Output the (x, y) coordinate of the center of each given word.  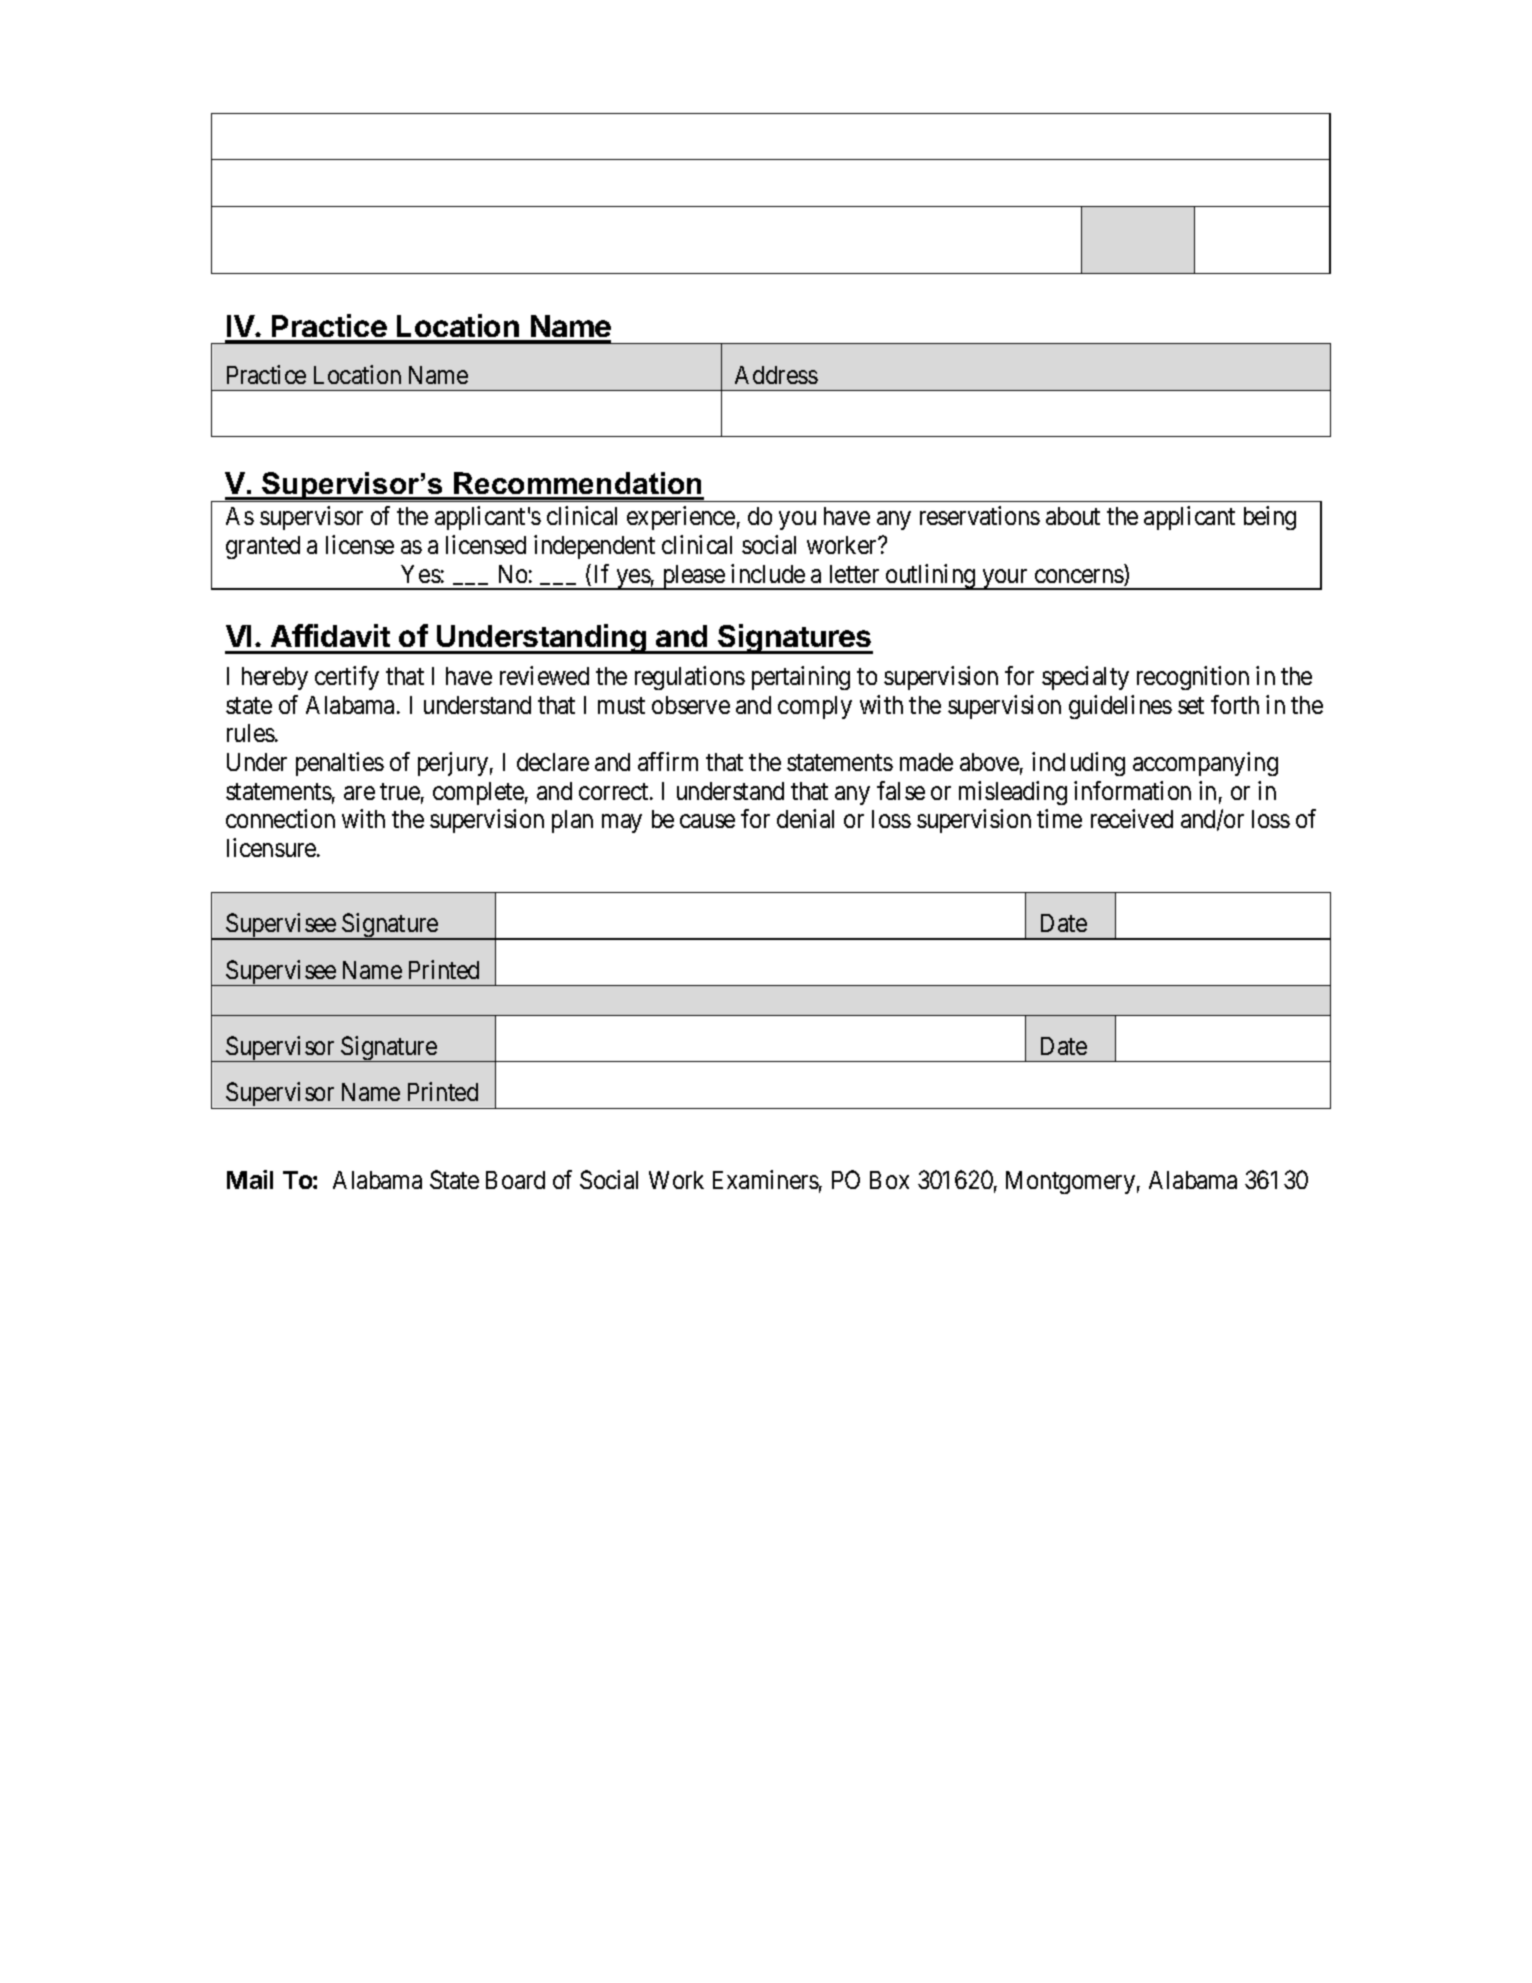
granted (263, 547)
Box (889, 1180)
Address (776, 375)
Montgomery (1070, 1182)
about (1073, 516)
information (1132, 790)
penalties (340, 764)
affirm (668, 761)
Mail (250, 1179)
